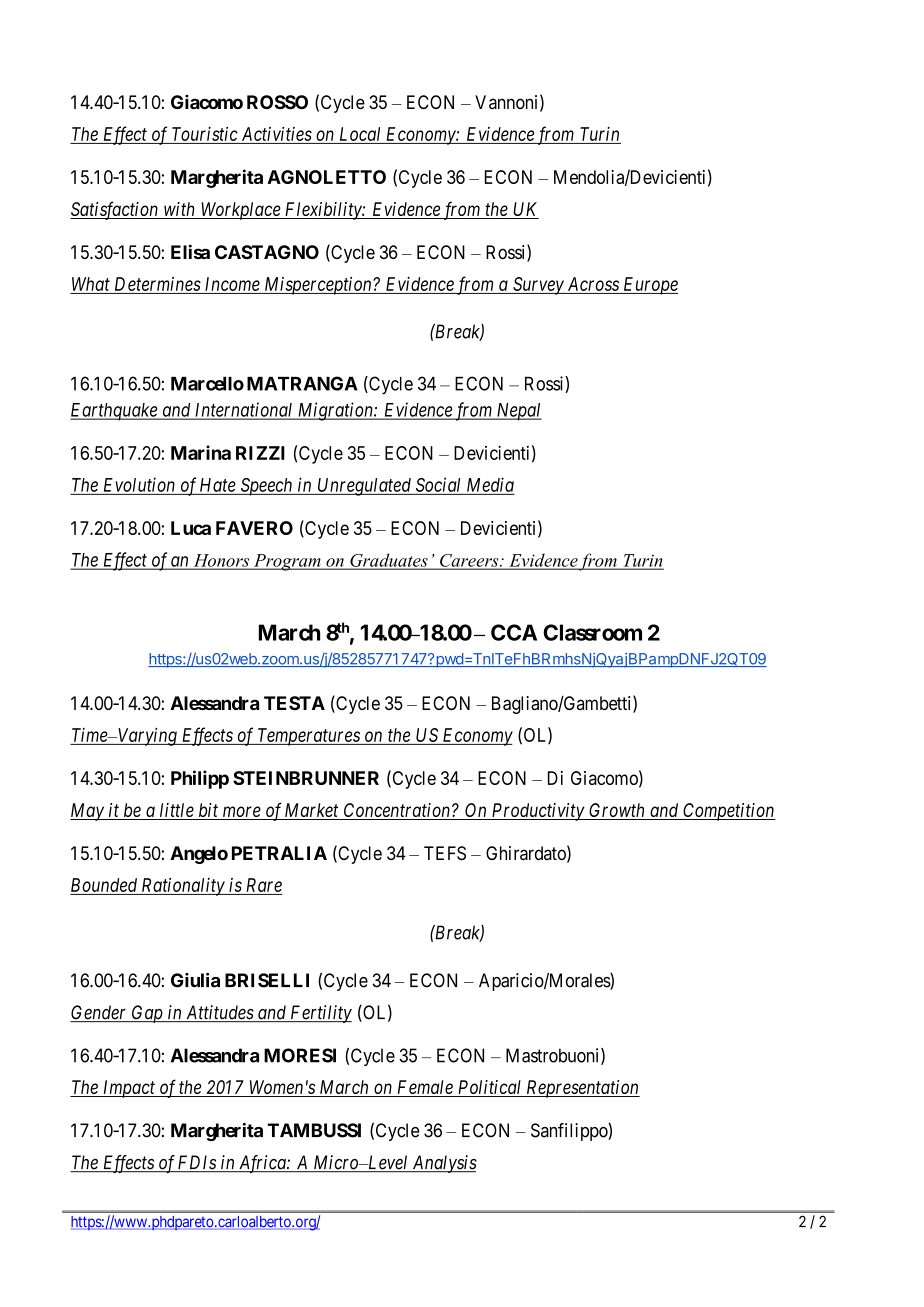 The image size is (924, 1307). What do you see at coordinates (617, 811) in the image?
I see `Growth` at bounding box center [617, 811].
